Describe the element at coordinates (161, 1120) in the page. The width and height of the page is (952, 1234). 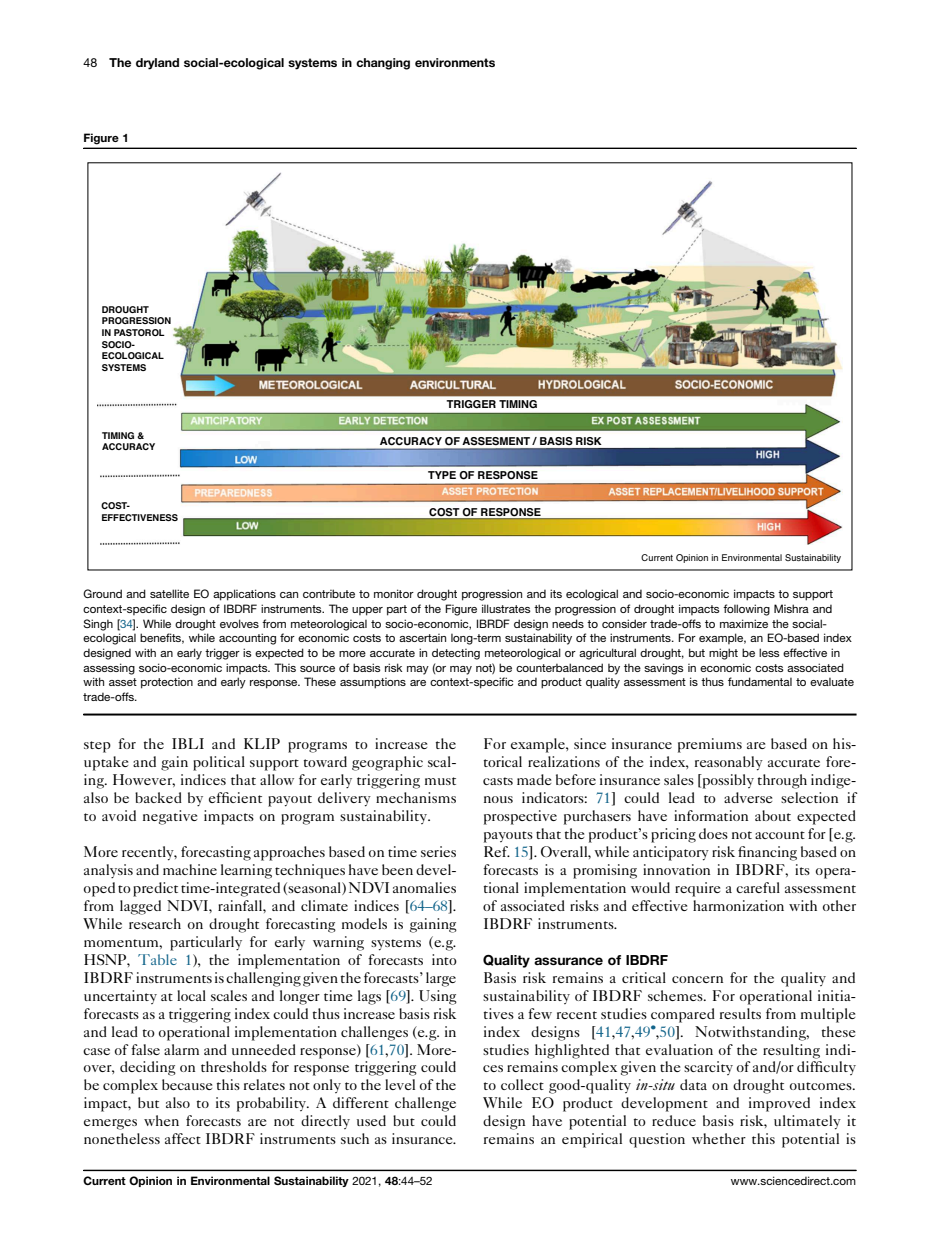
I see `when` at that location.
